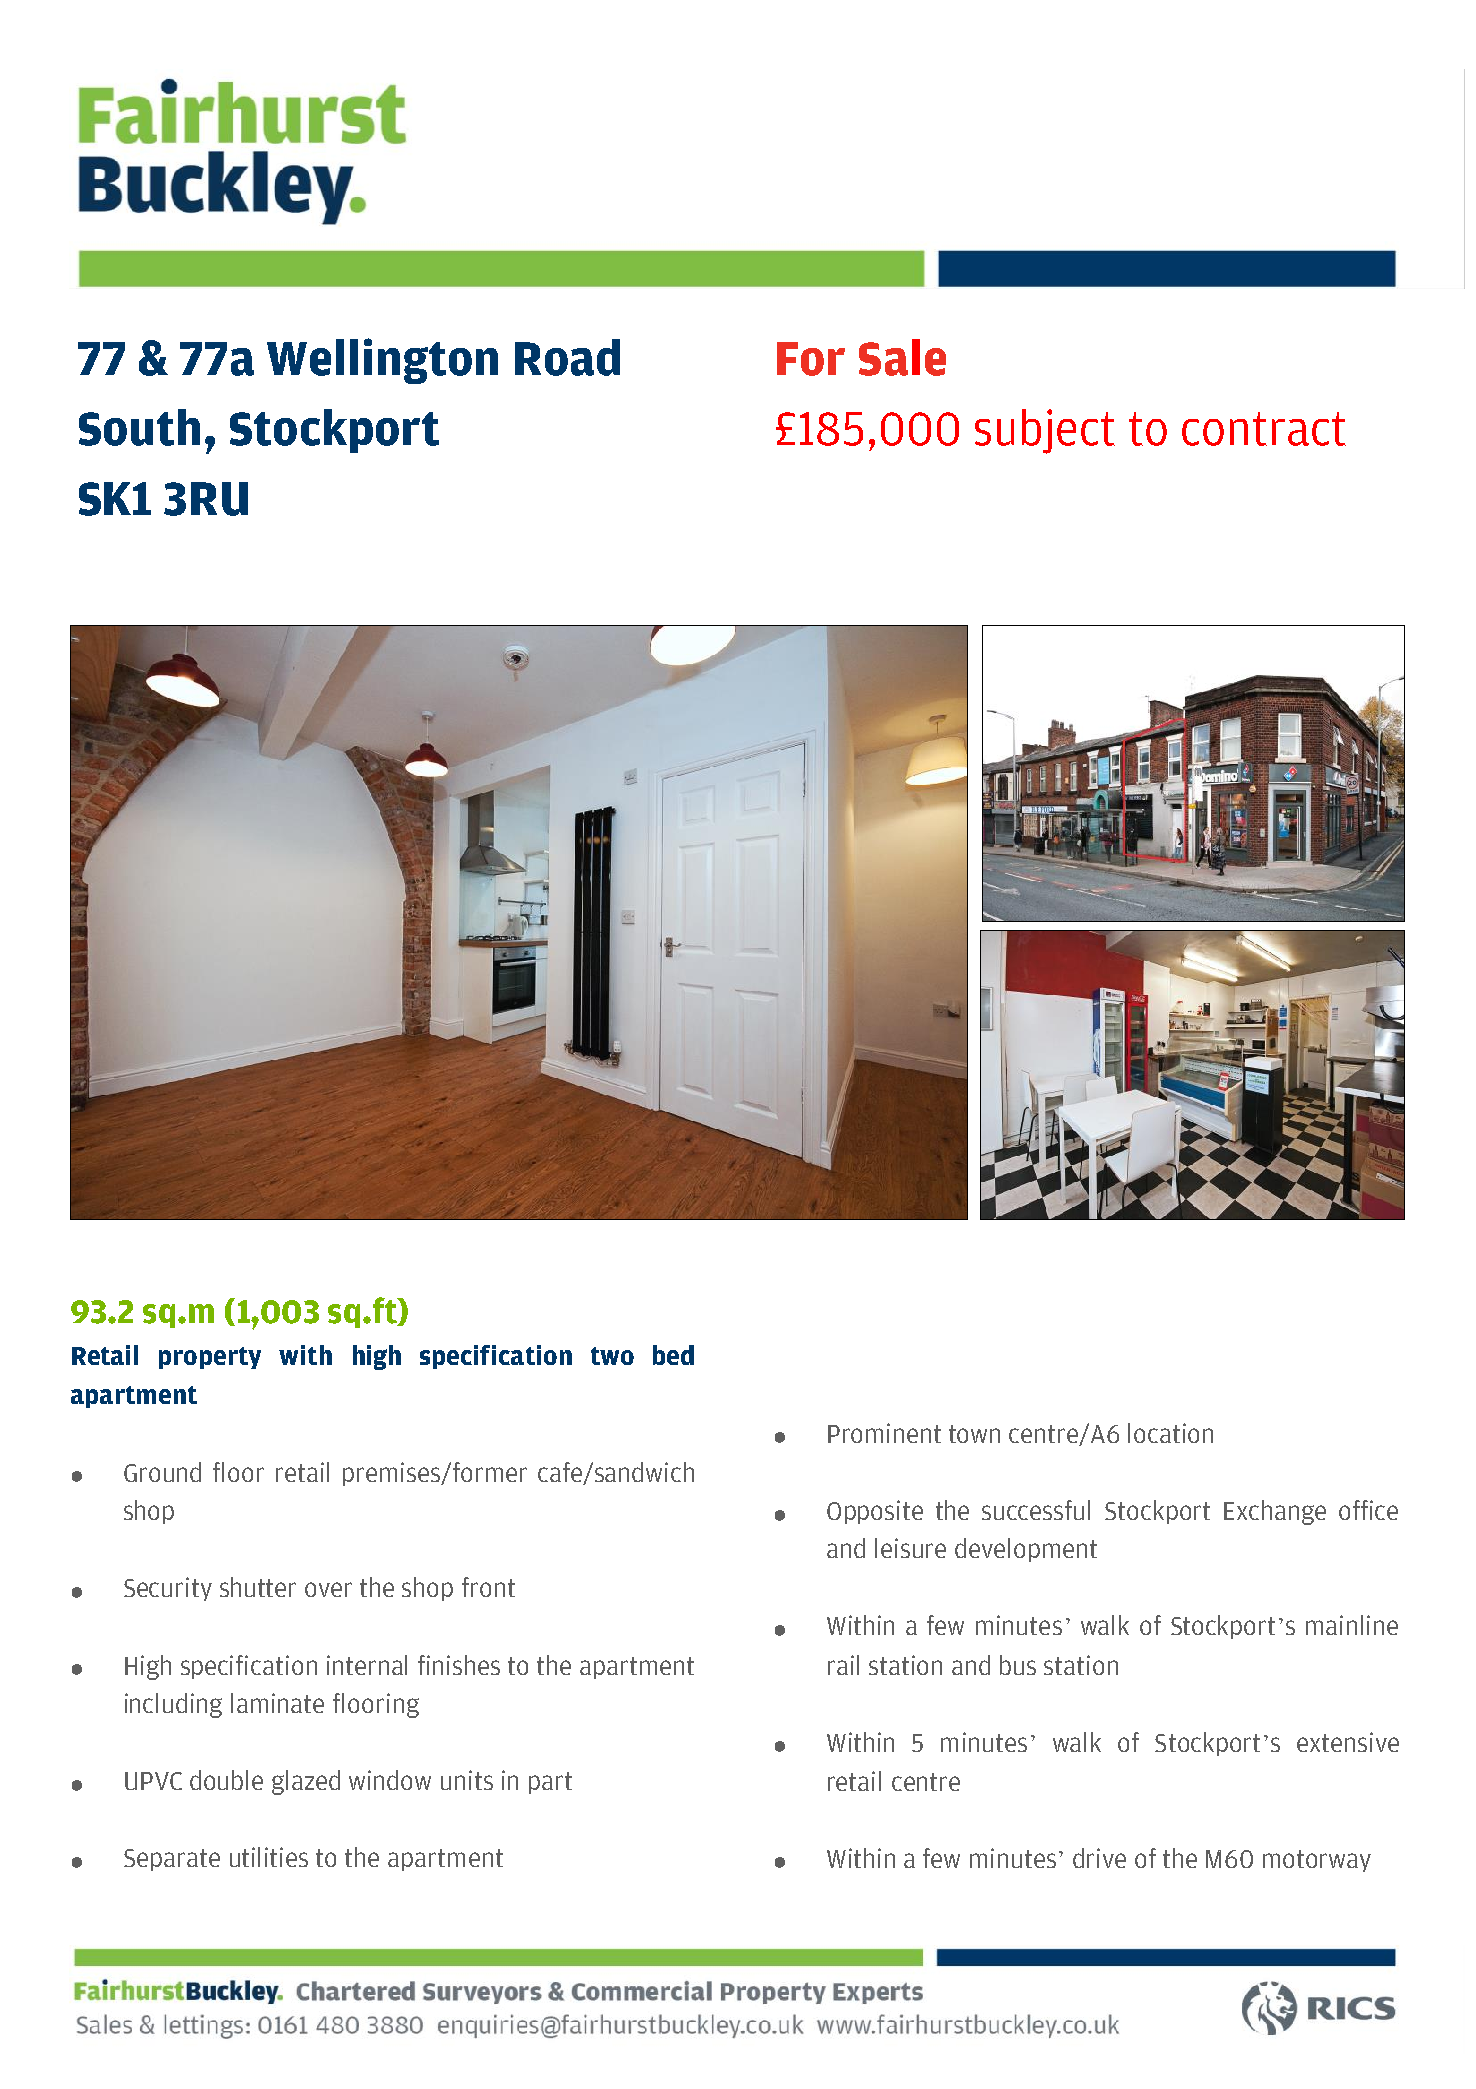 The height and width of the screenshot is (2089, 1476). I want to click on glazed, so click(306, 1782).
